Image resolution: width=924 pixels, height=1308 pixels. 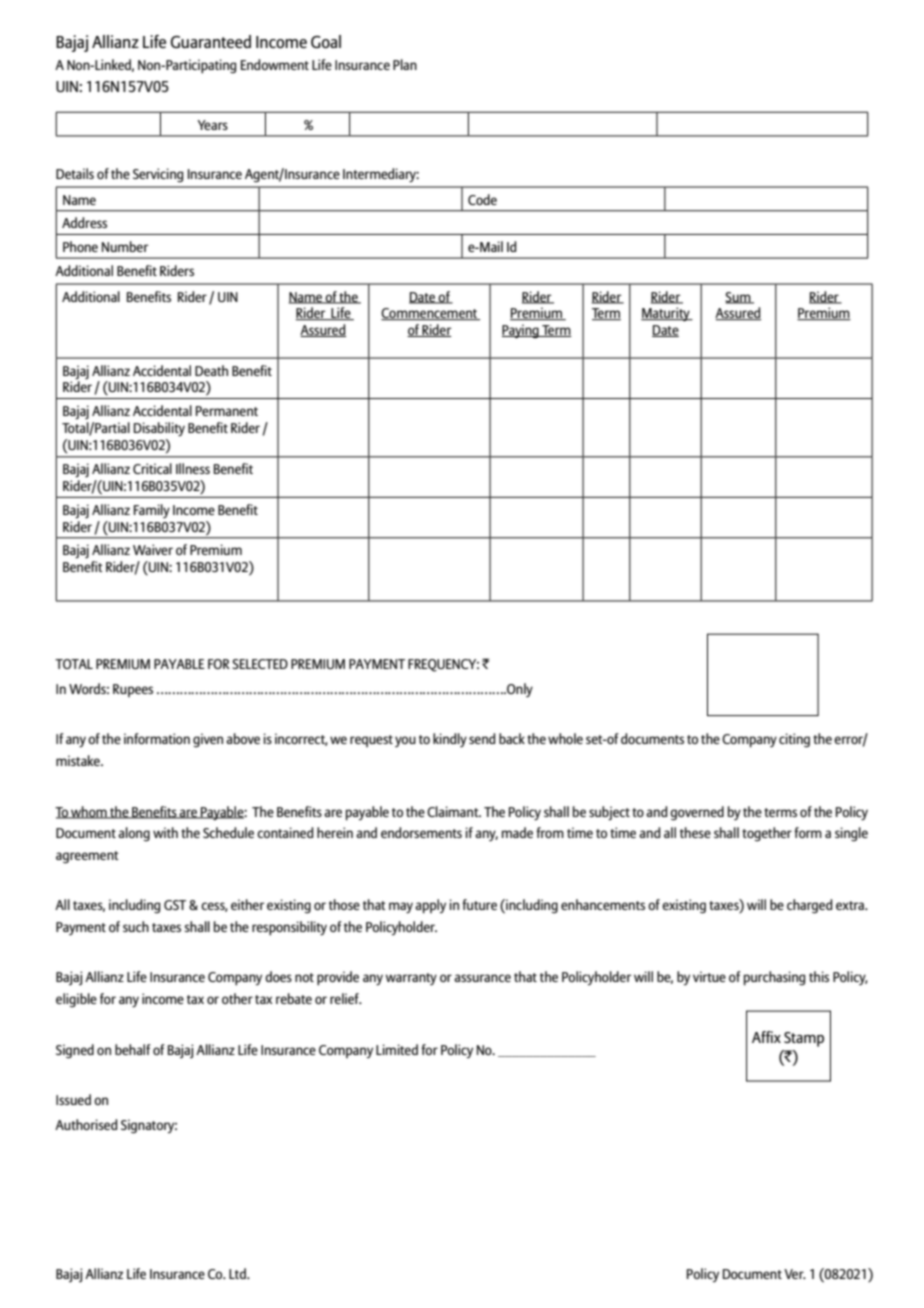 What do you see at coordinates (739, 298) in the document?
I see `Sum` at bounding box center [739, 298].
